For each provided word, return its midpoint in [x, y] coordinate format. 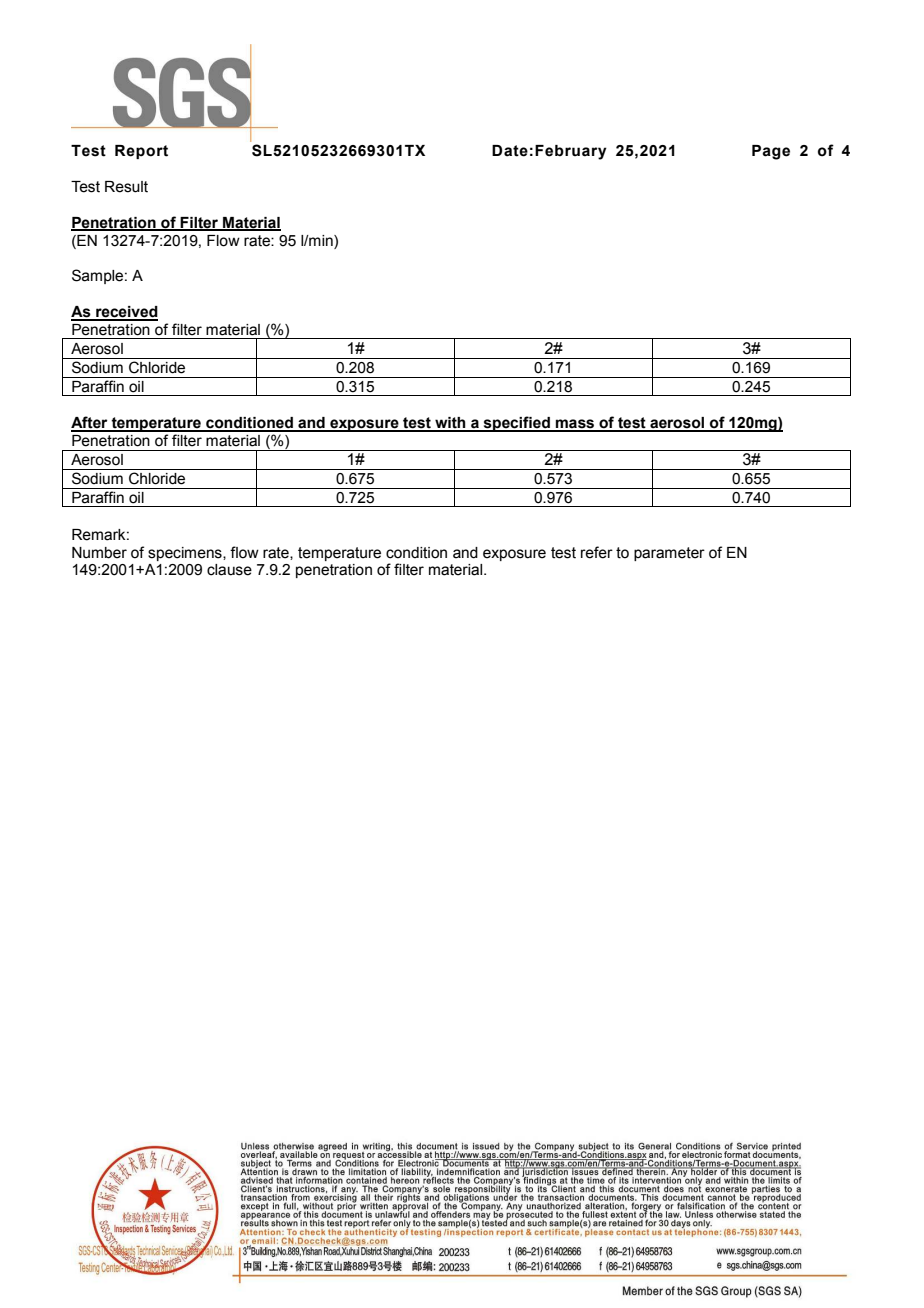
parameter [669, 554]
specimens [186, 554]
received [126, 313]
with [450, 424]
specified [516, 424]
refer [597, 552]
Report [141, 152]
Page [771, 152]
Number [99, 553]
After [90, 423]
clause [229, 570]
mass [575, 425]
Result [126, 187]
